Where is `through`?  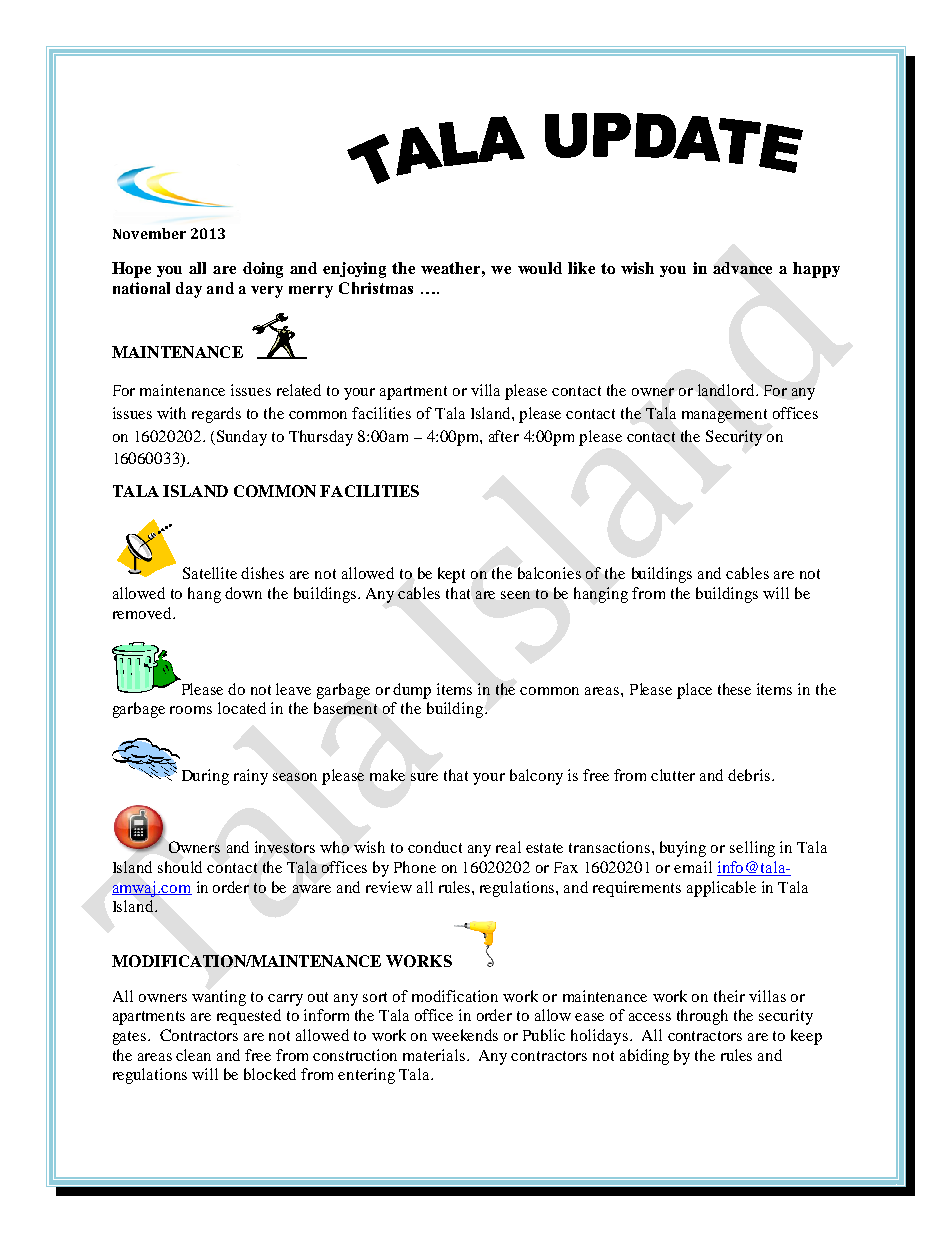
through is located at coordinates (702, 1017).
